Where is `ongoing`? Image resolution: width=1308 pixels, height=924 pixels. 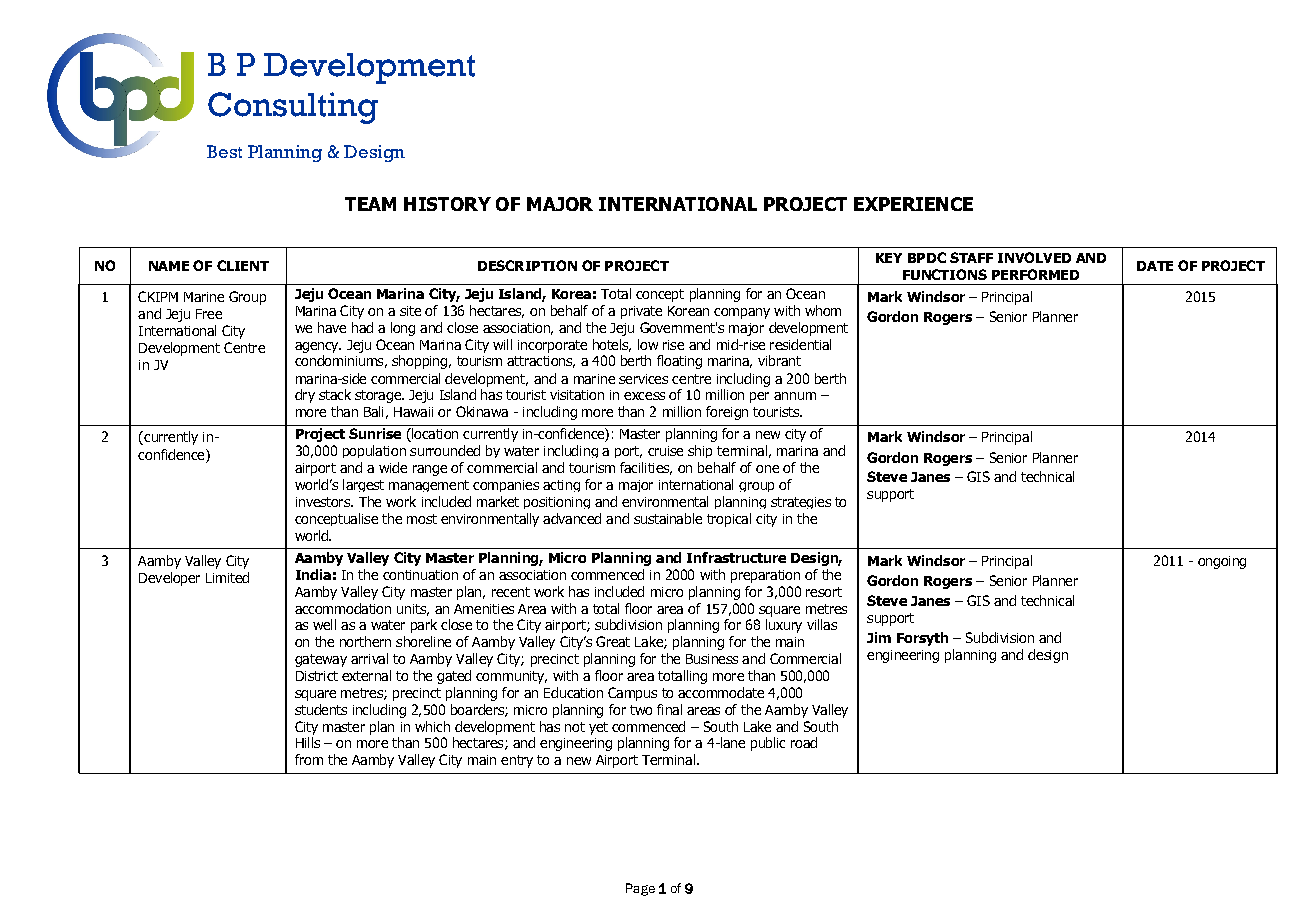 ongoing is located at coordinates (1222, 562).
